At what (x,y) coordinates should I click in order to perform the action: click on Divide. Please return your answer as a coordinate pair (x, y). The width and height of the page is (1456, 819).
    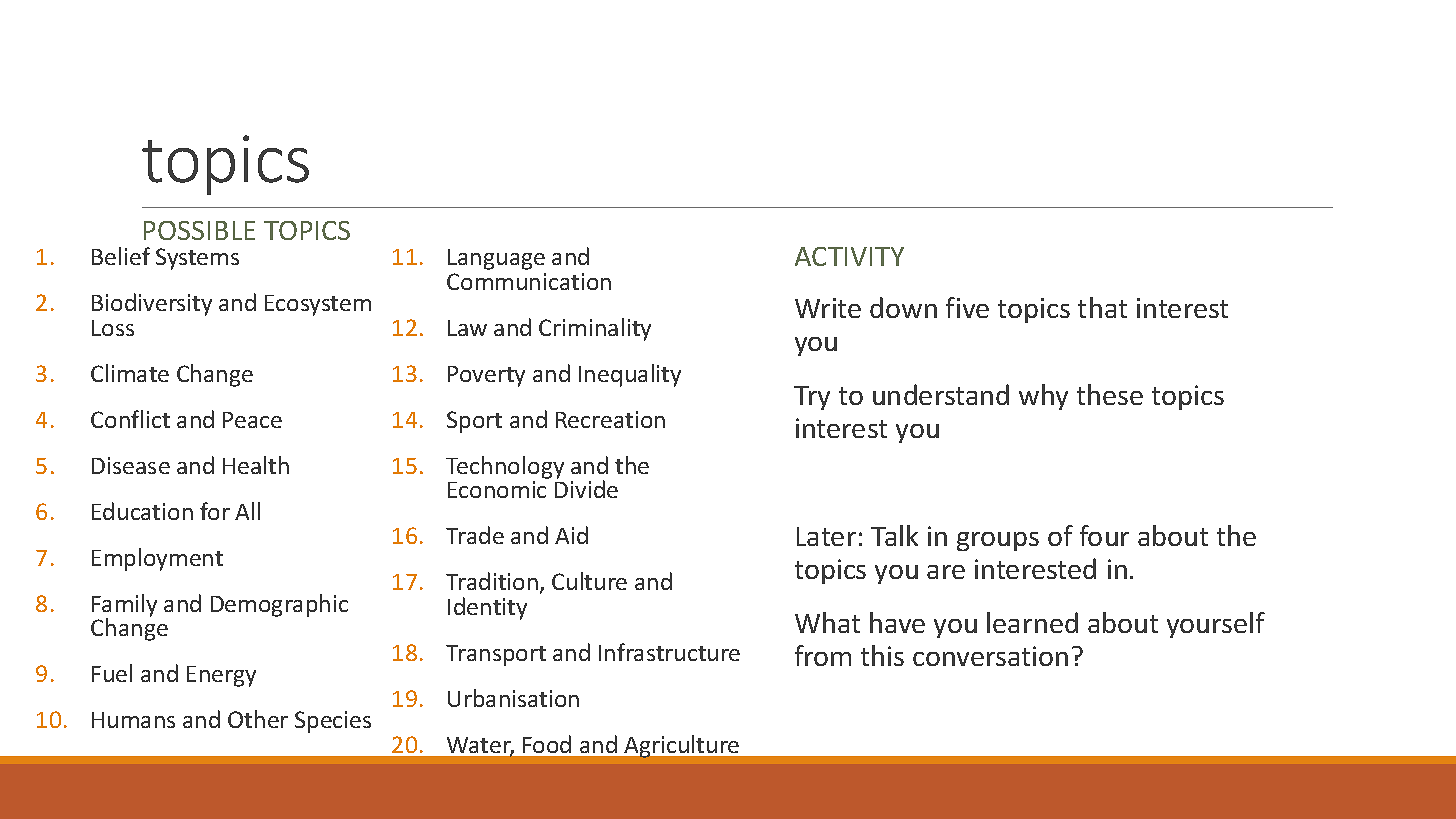
    Looking at the image, I should click on (586, 489).
